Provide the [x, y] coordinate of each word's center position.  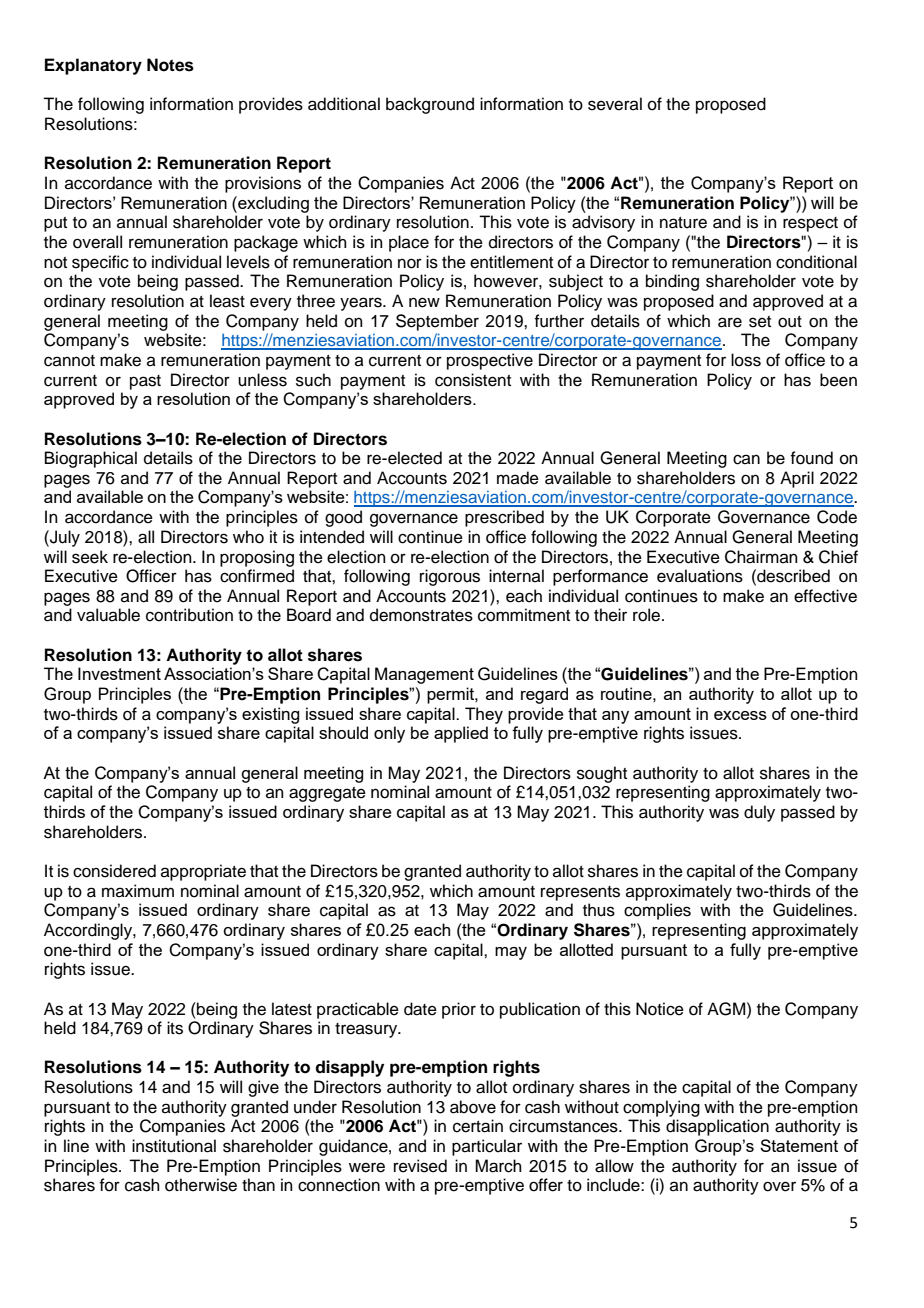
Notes [170, 65]
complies [657, 911]
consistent [473, 380]
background [430, 105]
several [615, 104]
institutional [174, 1146]
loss [746, 360]
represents [580, 893]
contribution [189, 615]
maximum [138, 891]
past [145, 382]
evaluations [700, 576]
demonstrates [421, 615]
